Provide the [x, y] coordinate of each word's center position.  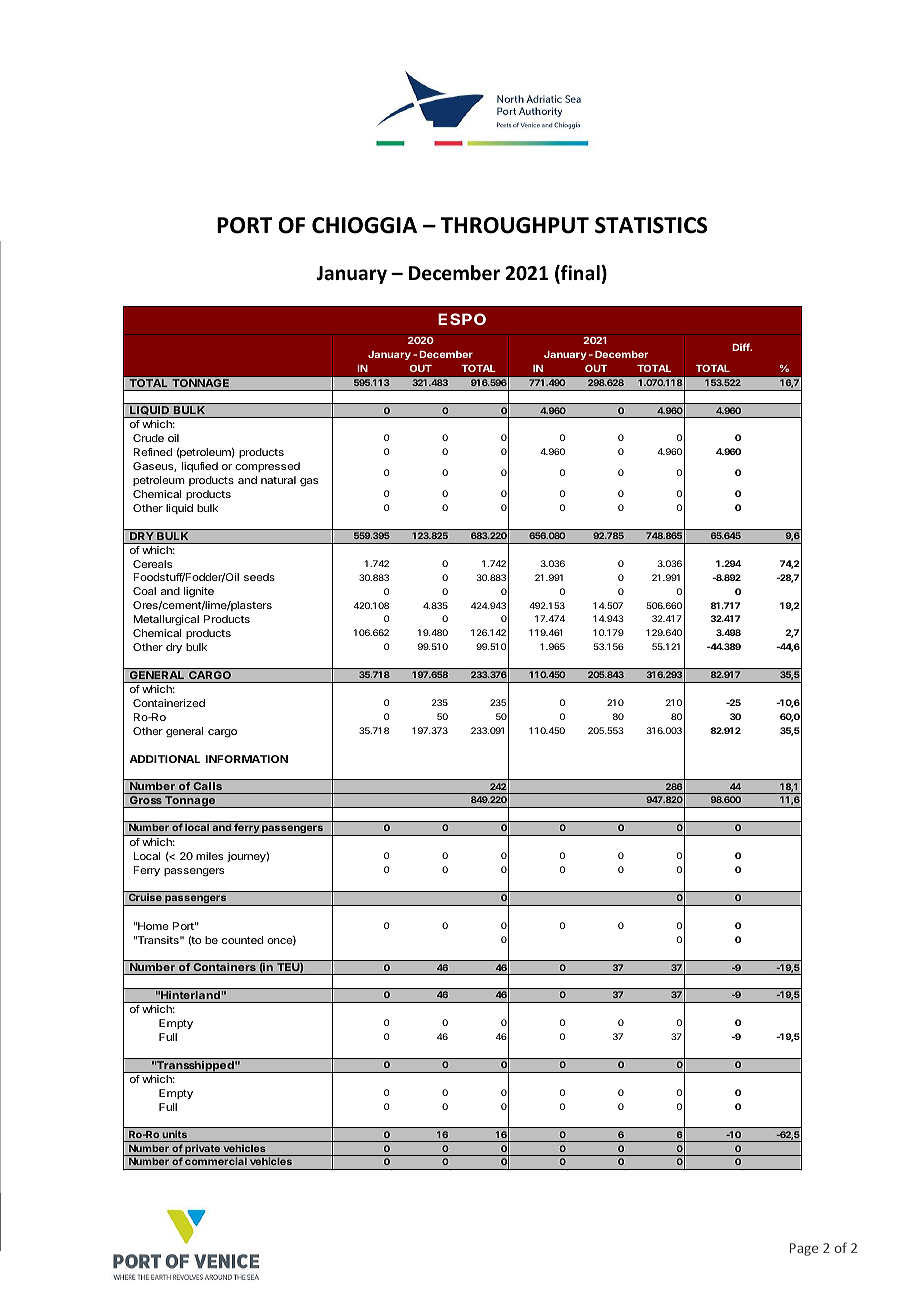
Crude [148, 438]
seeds [259, 577]
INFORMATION [246, 759]
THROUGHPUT [515, 225]
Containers [224, 969]
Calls [208, 788]
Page [804, 1249]
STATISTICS [651, 225]
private [202, 1150]
